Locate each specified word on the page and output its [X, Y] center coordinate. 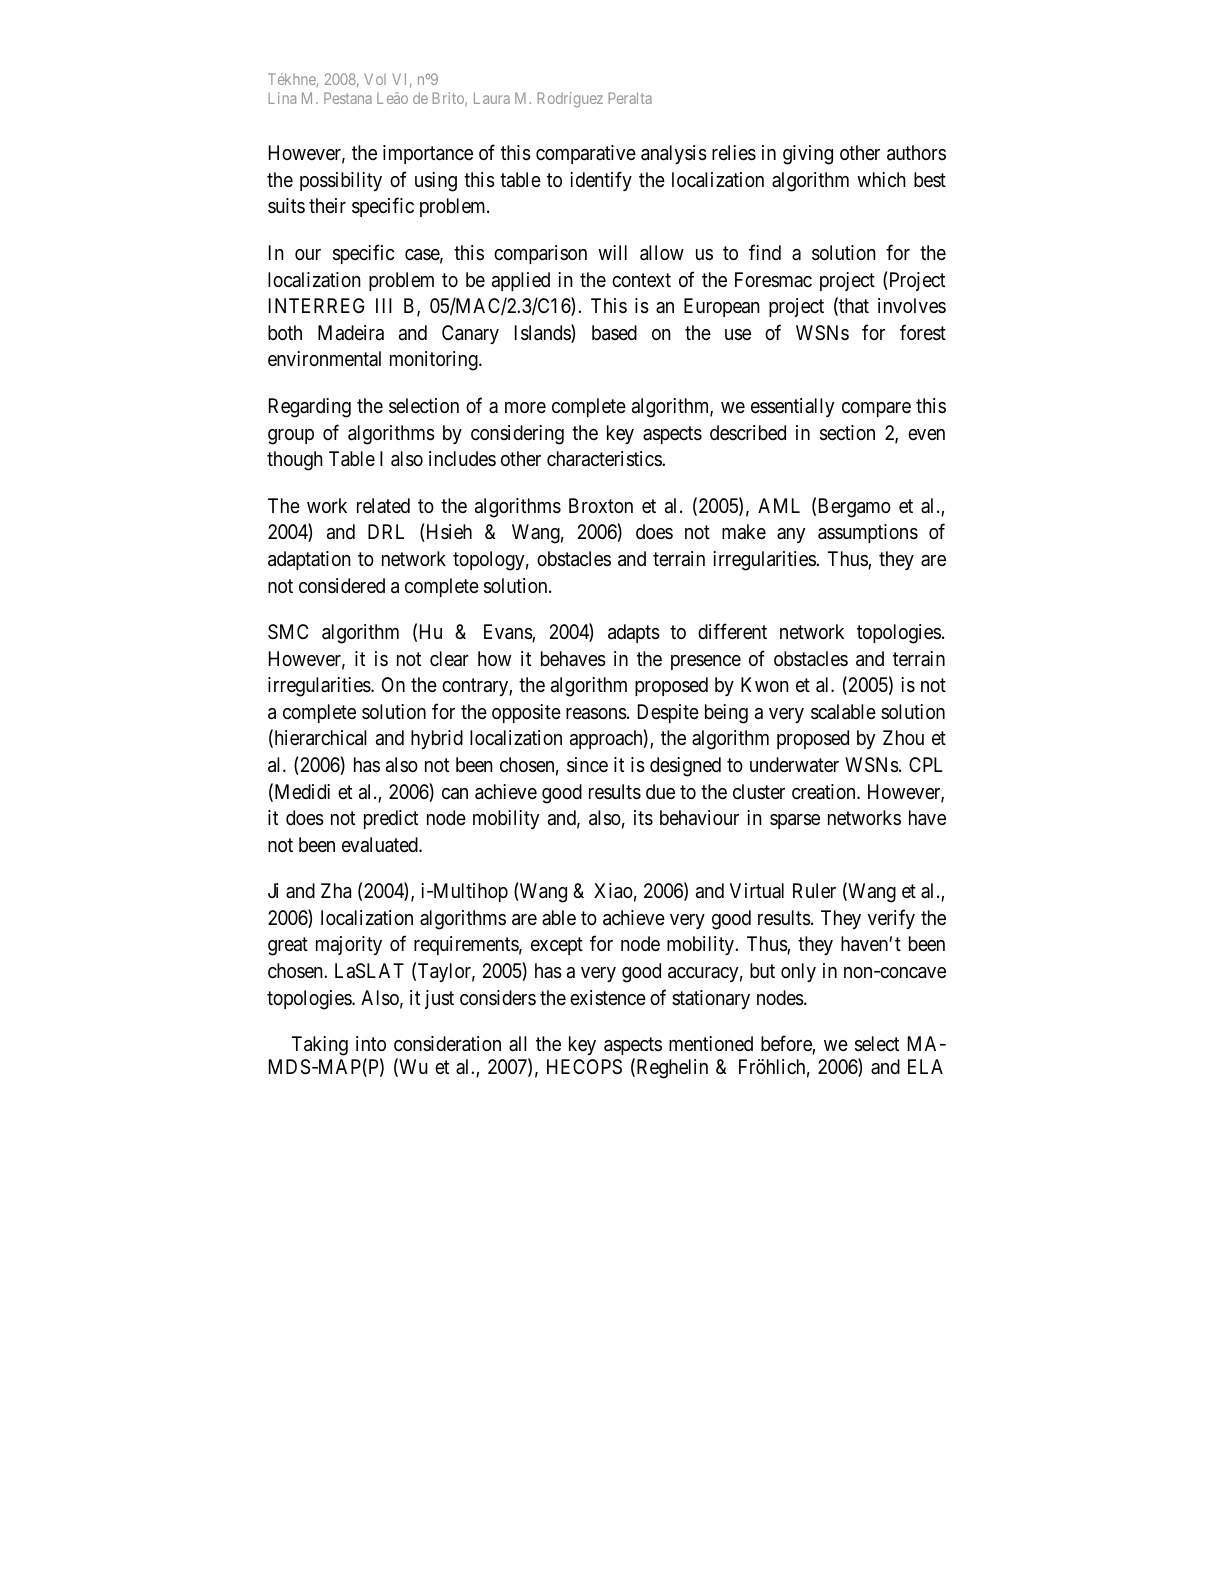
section [847, 433]
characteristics [605, 459]
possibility [341, 181]
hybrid [437, 739]
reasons [596, 714]
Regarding [310, 408]
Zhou [903, 737]
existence [608, 997]
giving [808, 155]
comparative [586, 154]
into [371, 1043]
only [798, 972]
